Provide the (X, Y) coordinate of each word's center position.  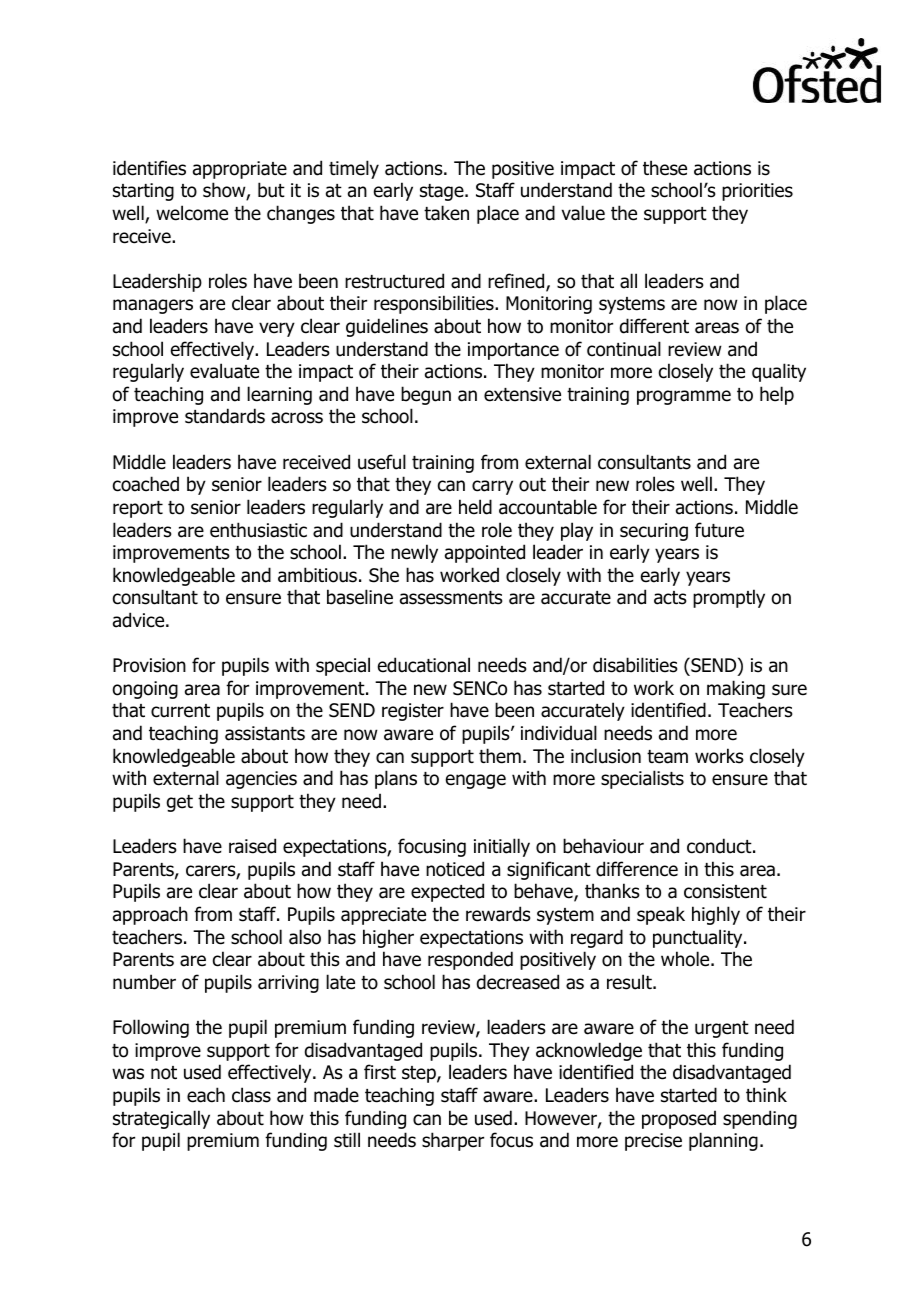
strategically (161, 1119)
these (665, 168)
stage (443, 192)
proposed (679, 1119)
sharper (453, 1141)
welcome (192, 213)
